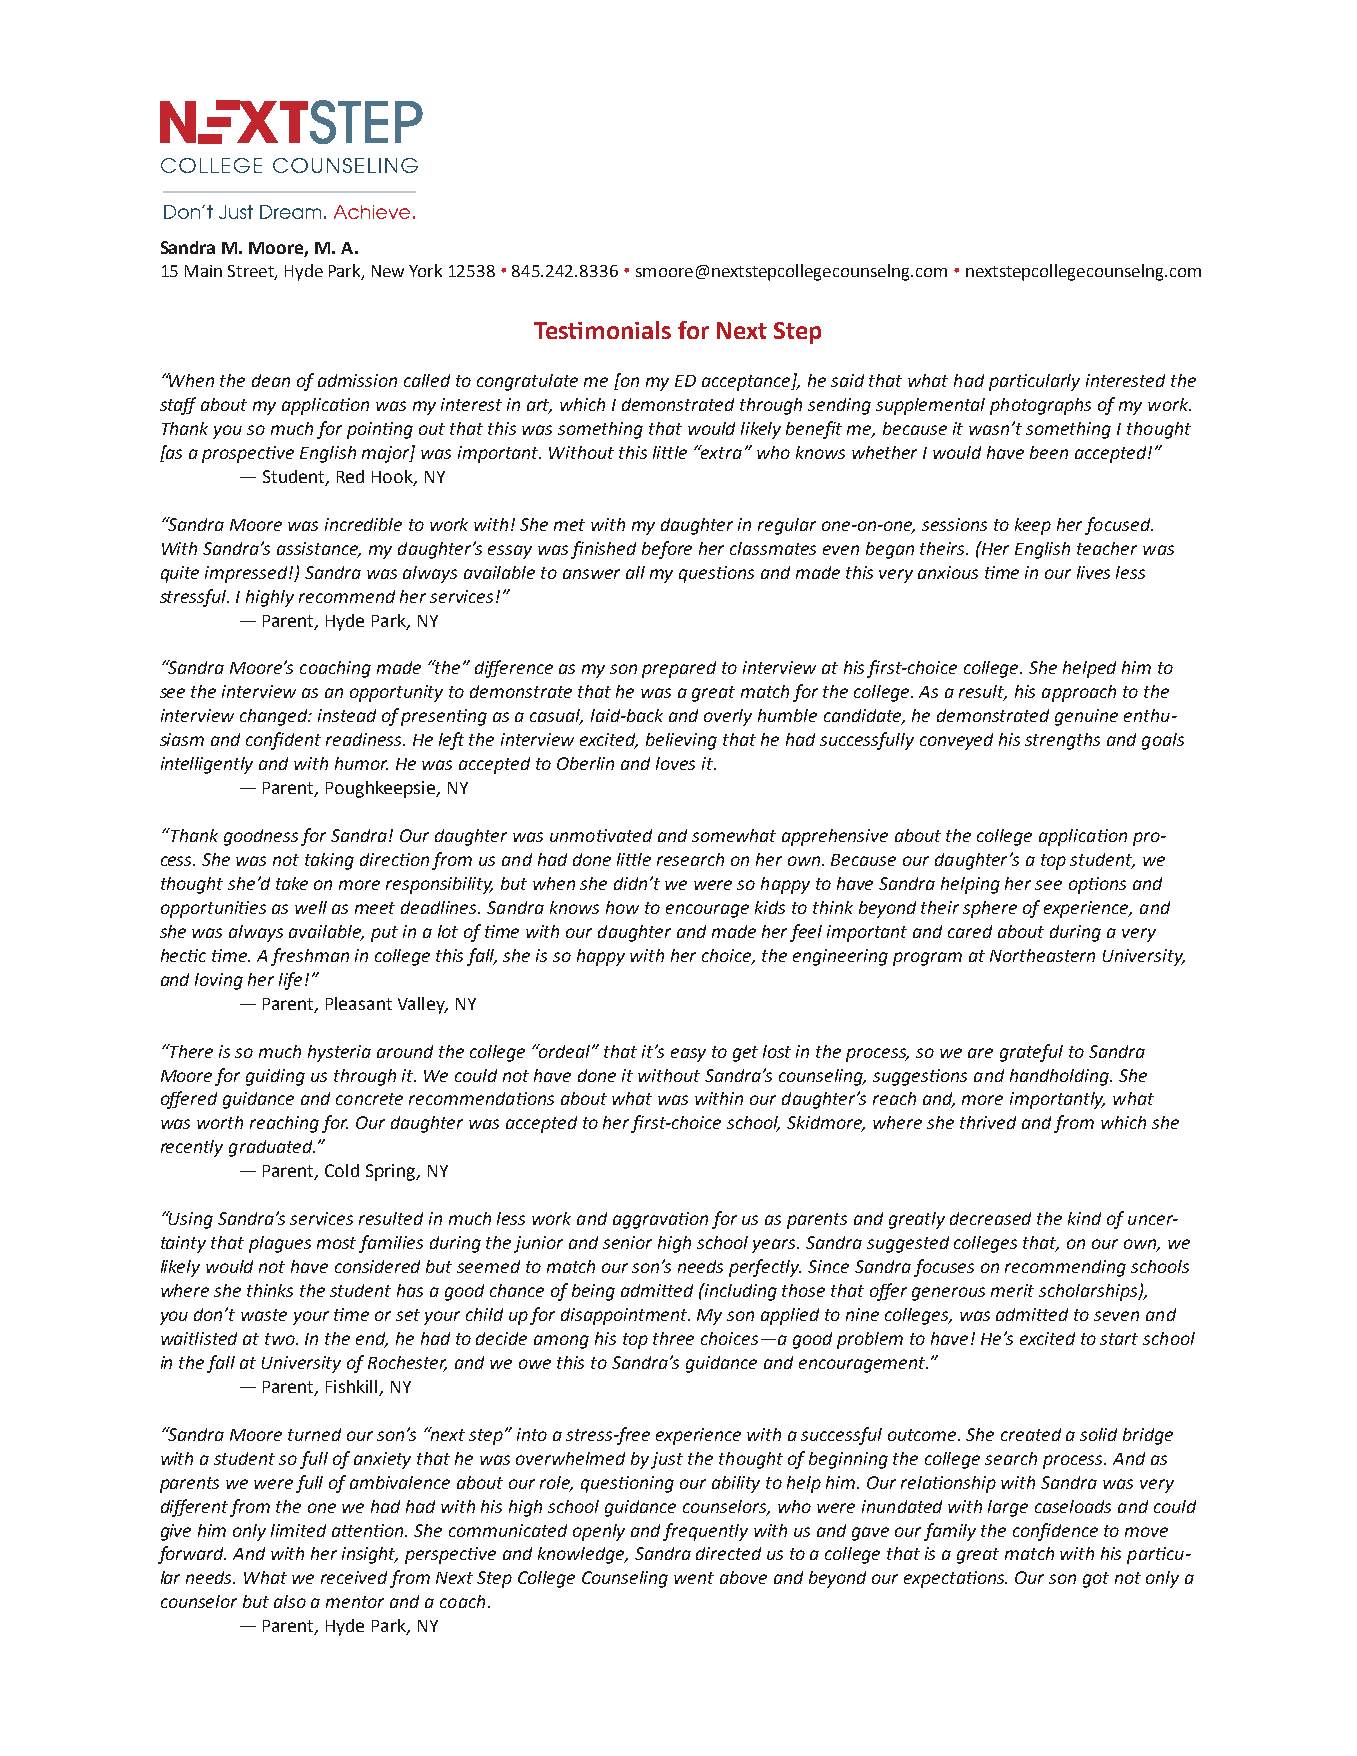 The width and height of the screenshot is (1357, 1756). What do you see at coordinates (602, 330) in the screenshot?
I see `Testimonials` at bounding box center [602, 330].
